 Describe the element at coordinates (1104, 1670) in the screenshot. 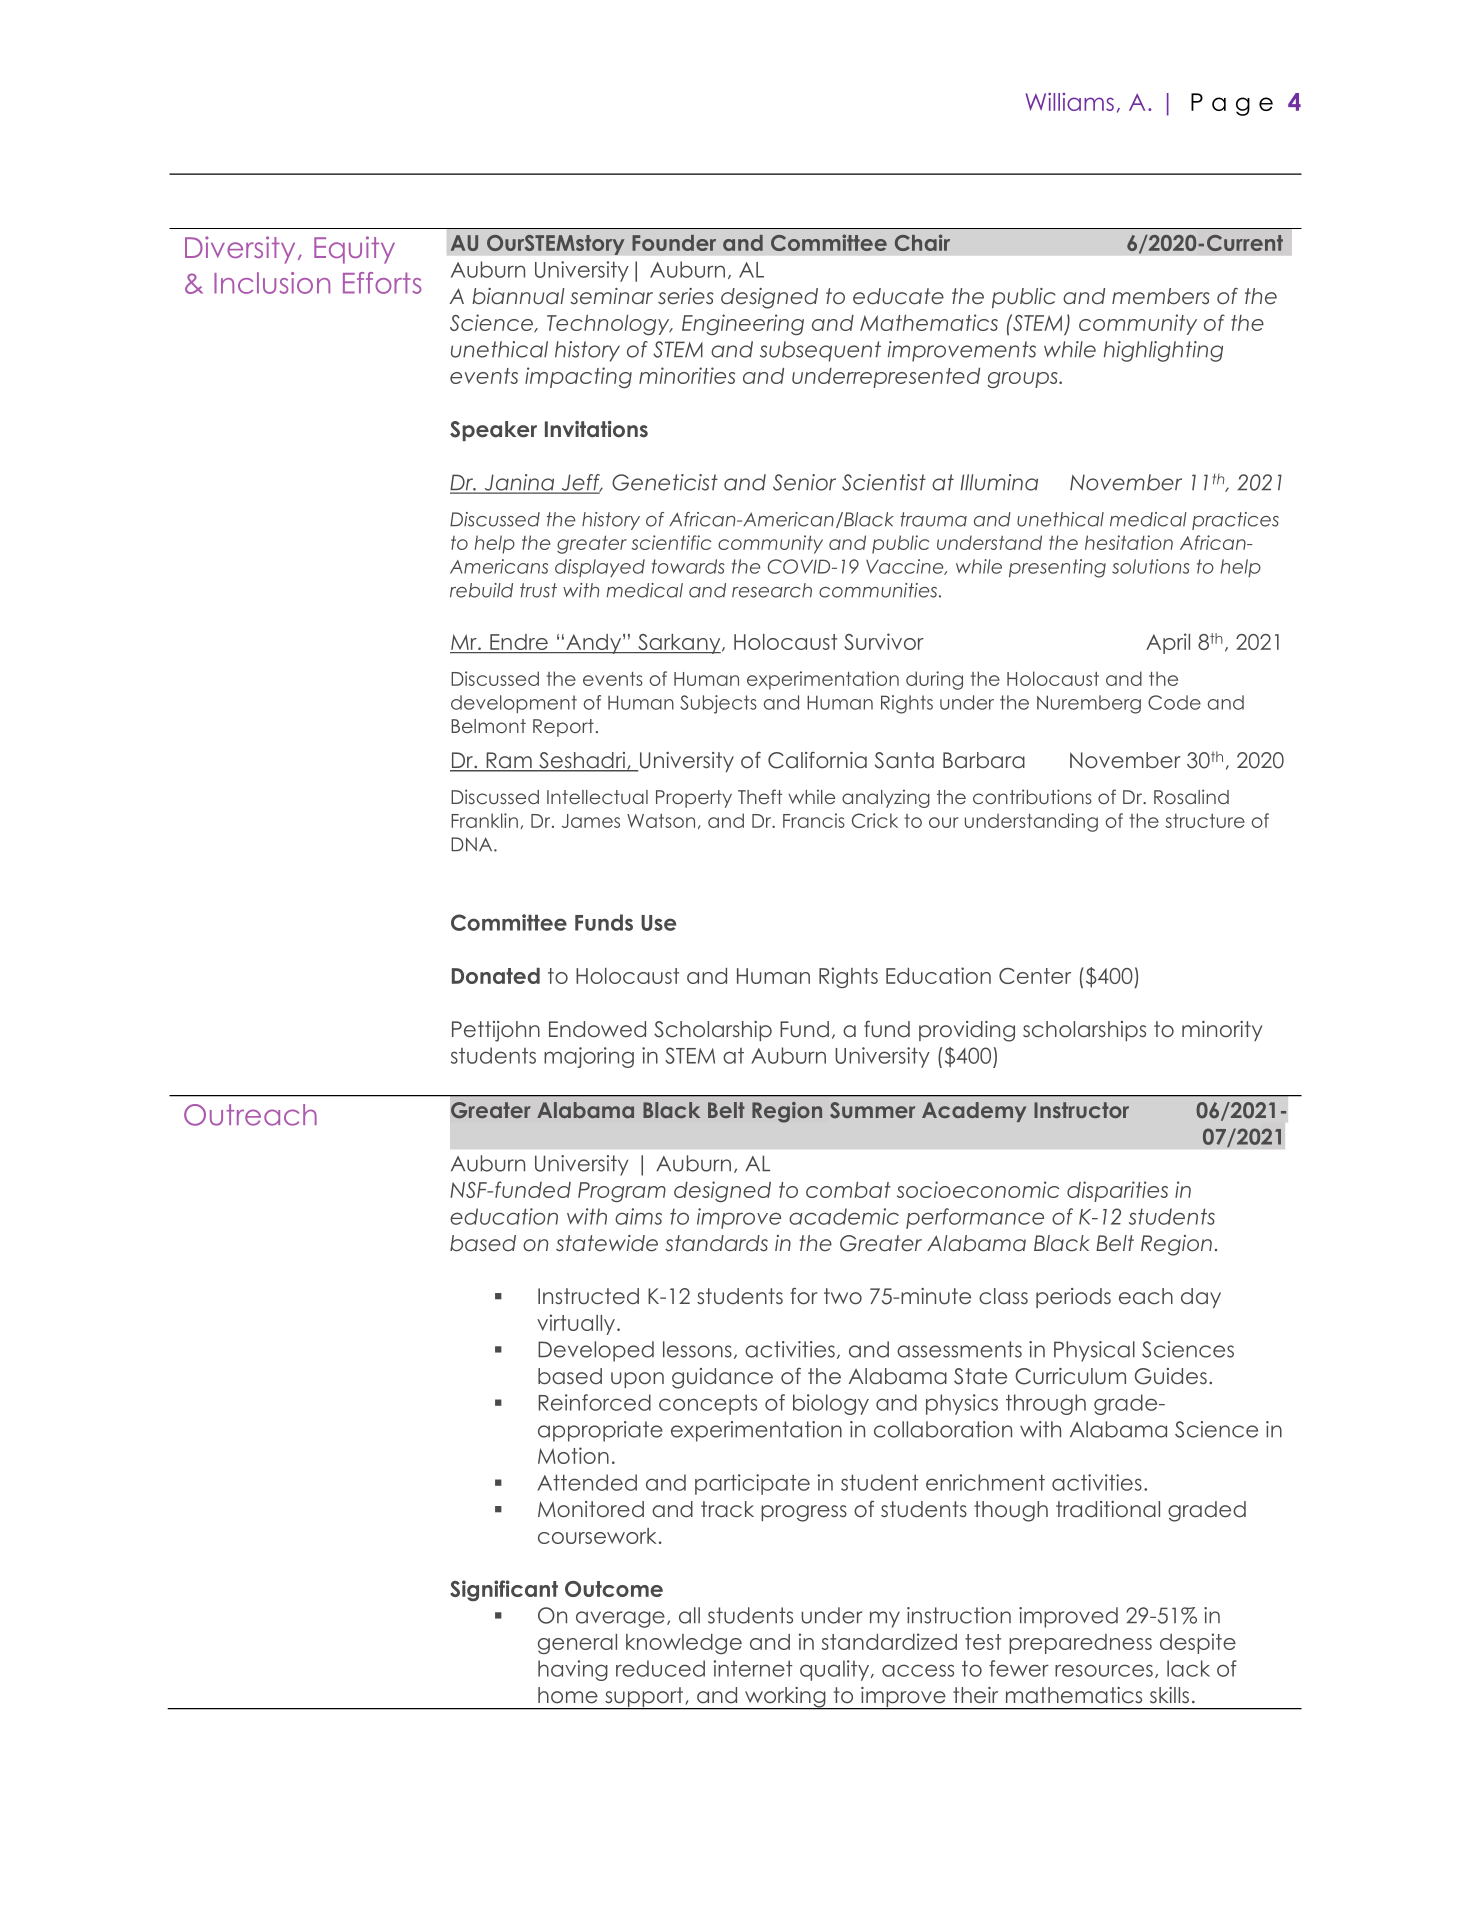

I see `resources` at that location.
